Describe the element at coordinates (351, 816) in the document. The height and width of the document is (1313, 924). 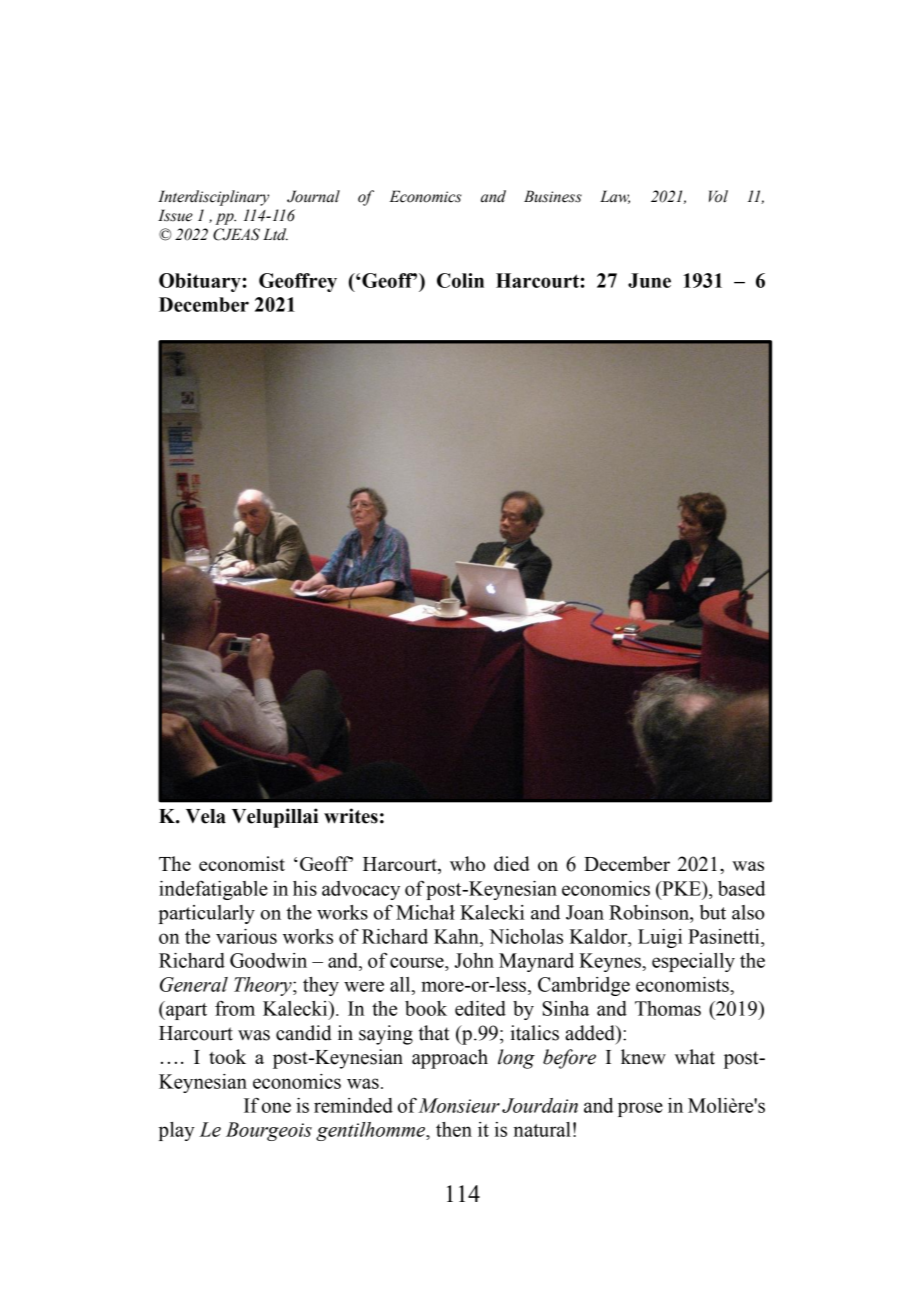
I see `writes` at that location.
